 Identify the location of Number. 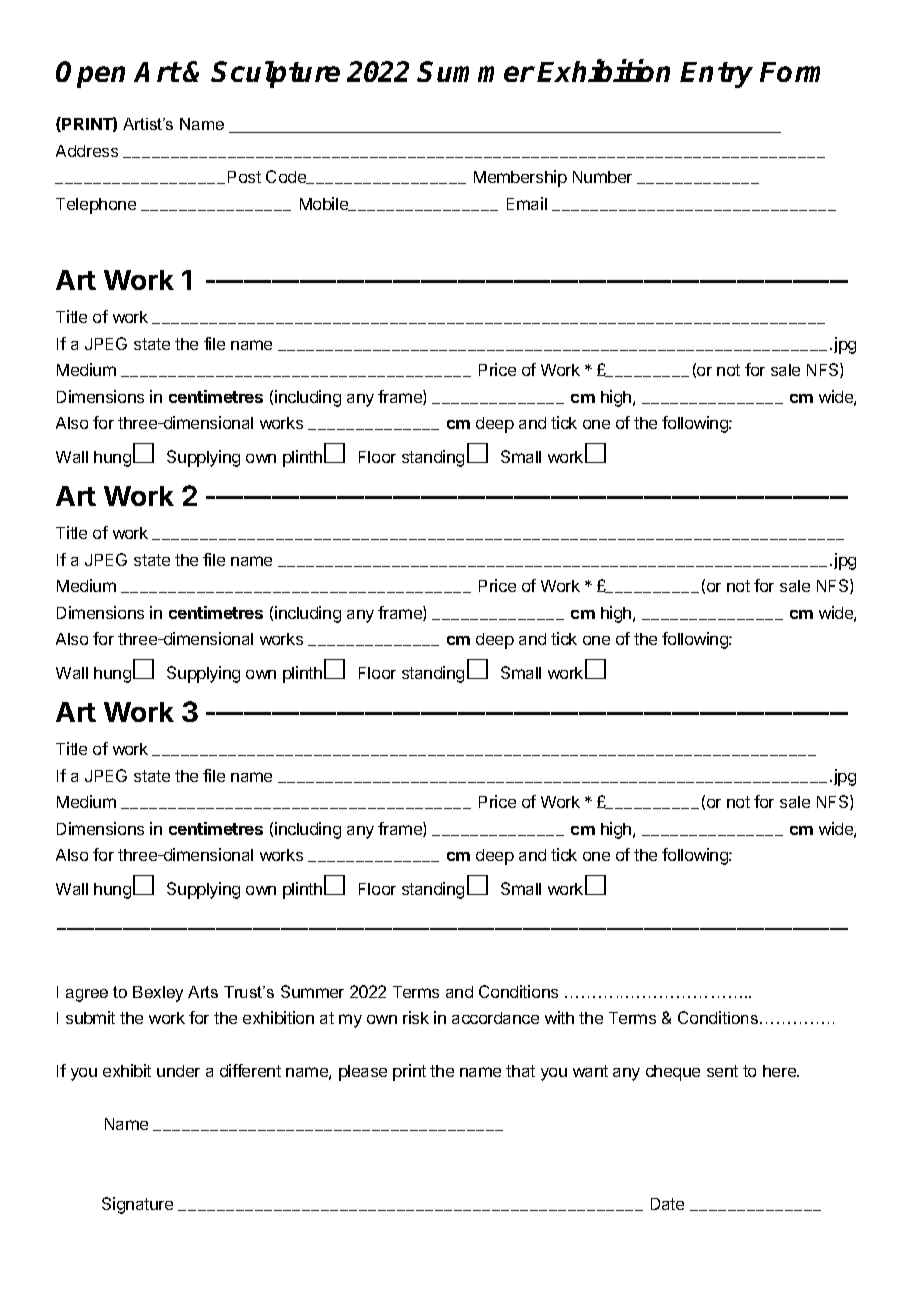
(602, 177).
